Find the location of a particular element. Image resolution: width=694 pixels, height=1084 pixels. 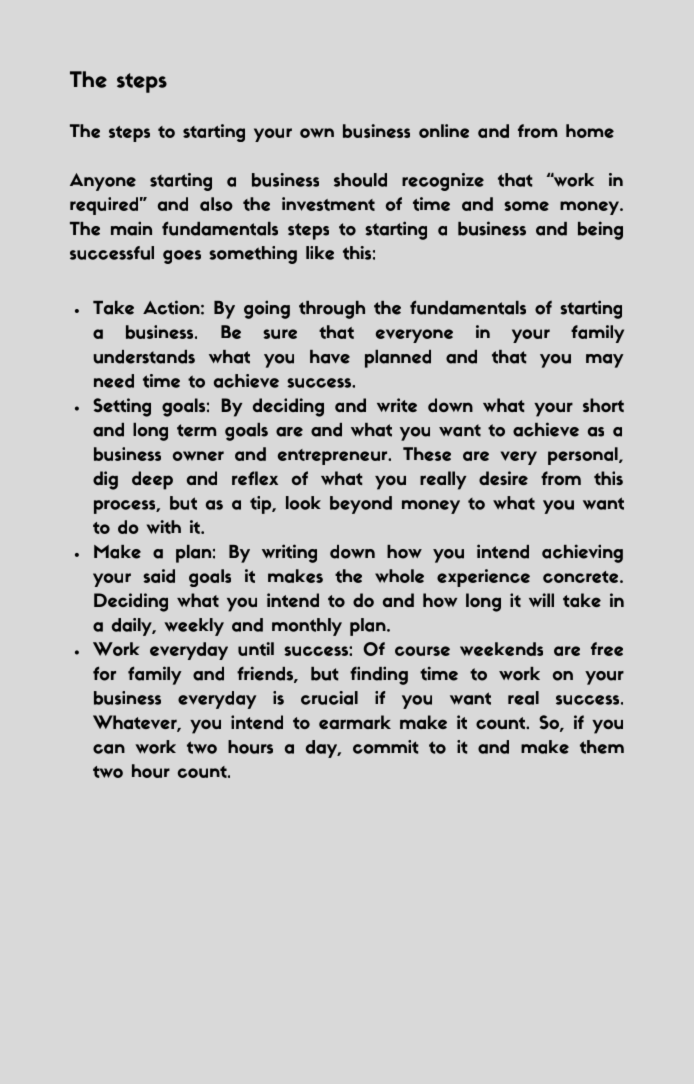

achieving is located at coordinates (582, 553).
